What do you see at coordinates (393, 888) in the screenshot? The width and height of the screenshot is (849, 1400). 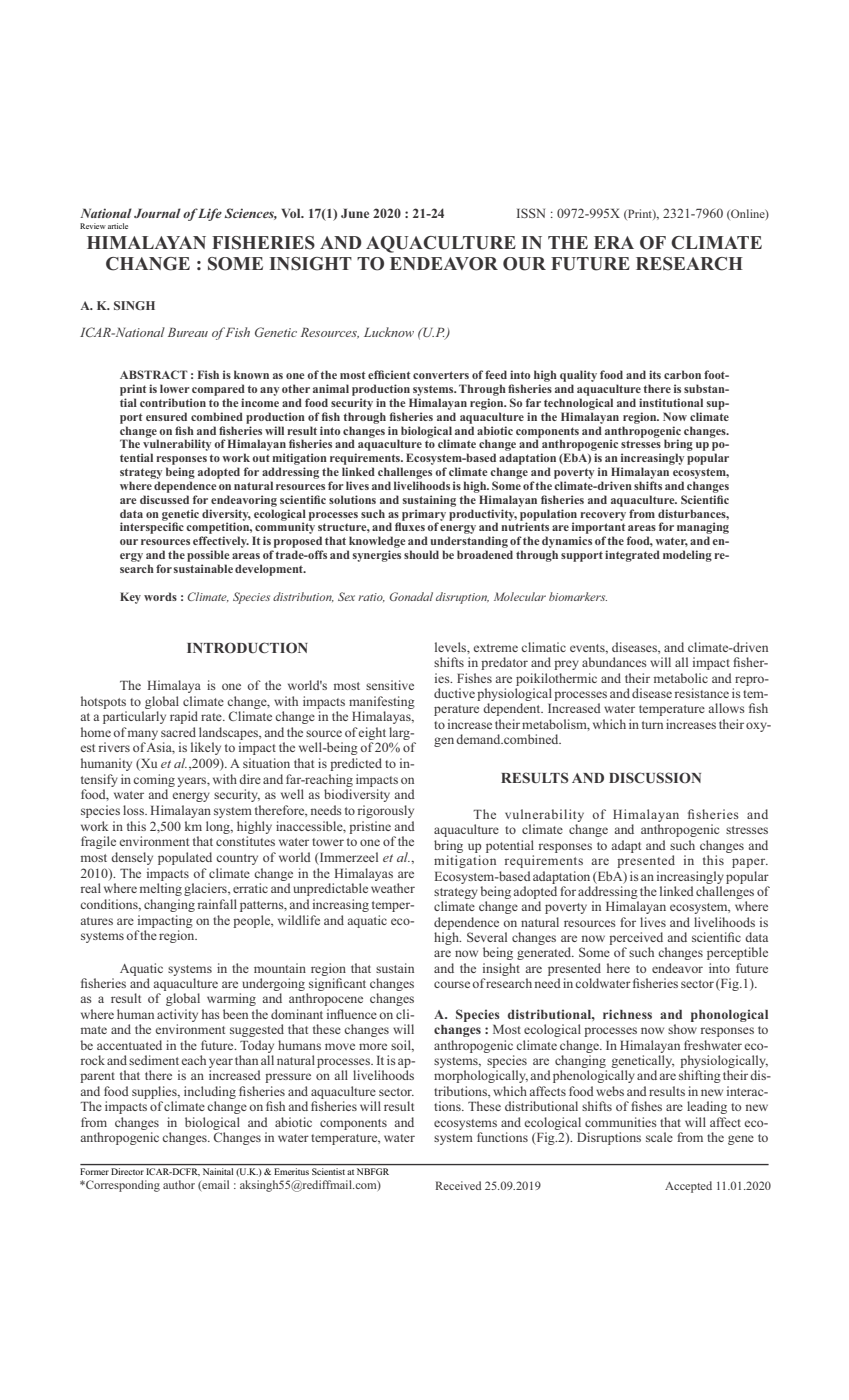 I see `weather` at bounding box center [393, 888].
